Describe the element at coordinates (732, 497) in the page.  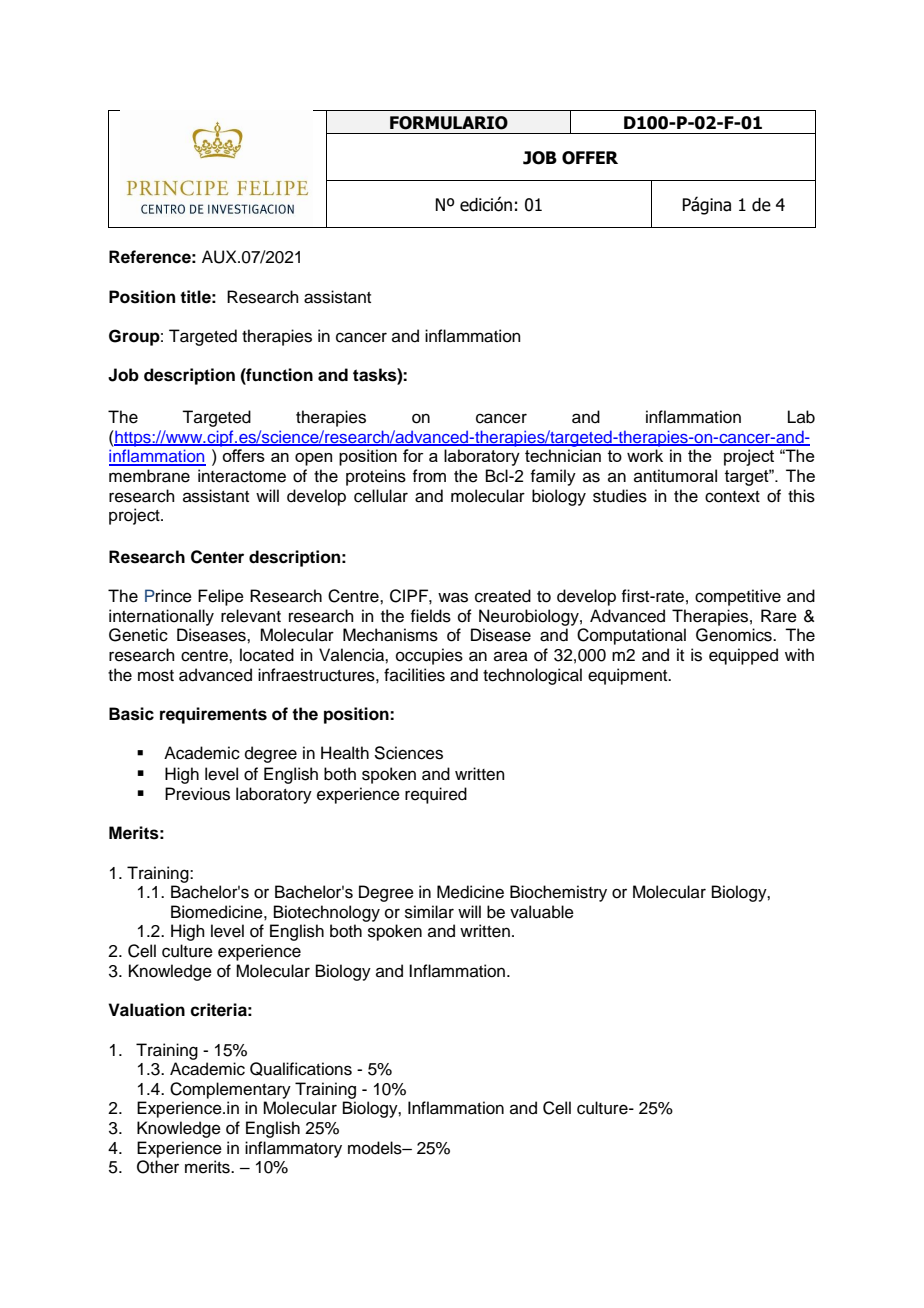
I see `context` at that location.
